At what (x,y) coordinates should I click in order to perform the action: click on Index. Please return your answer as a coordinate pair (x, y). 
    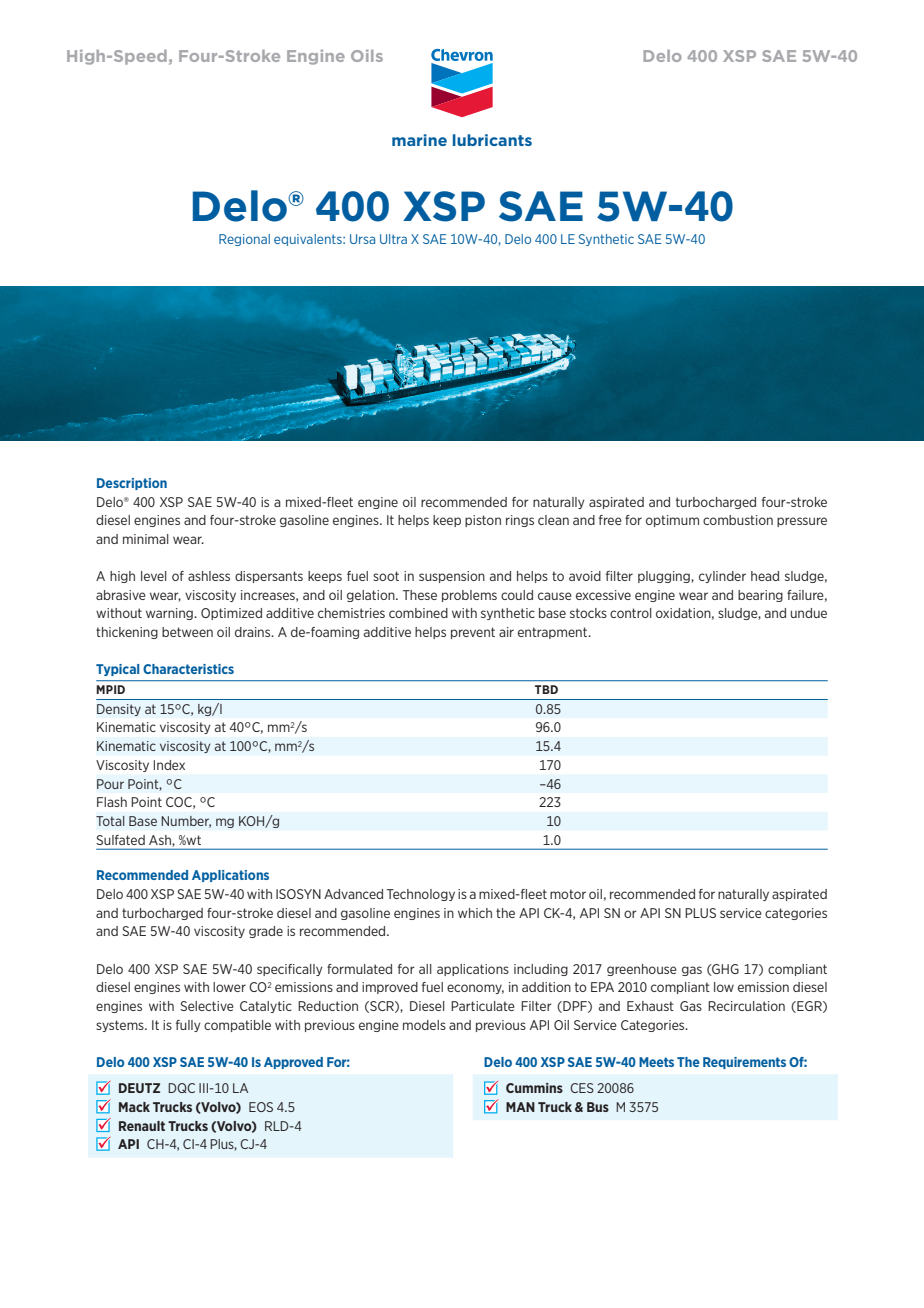
    Looking at the image, I should click on (169, 765).
